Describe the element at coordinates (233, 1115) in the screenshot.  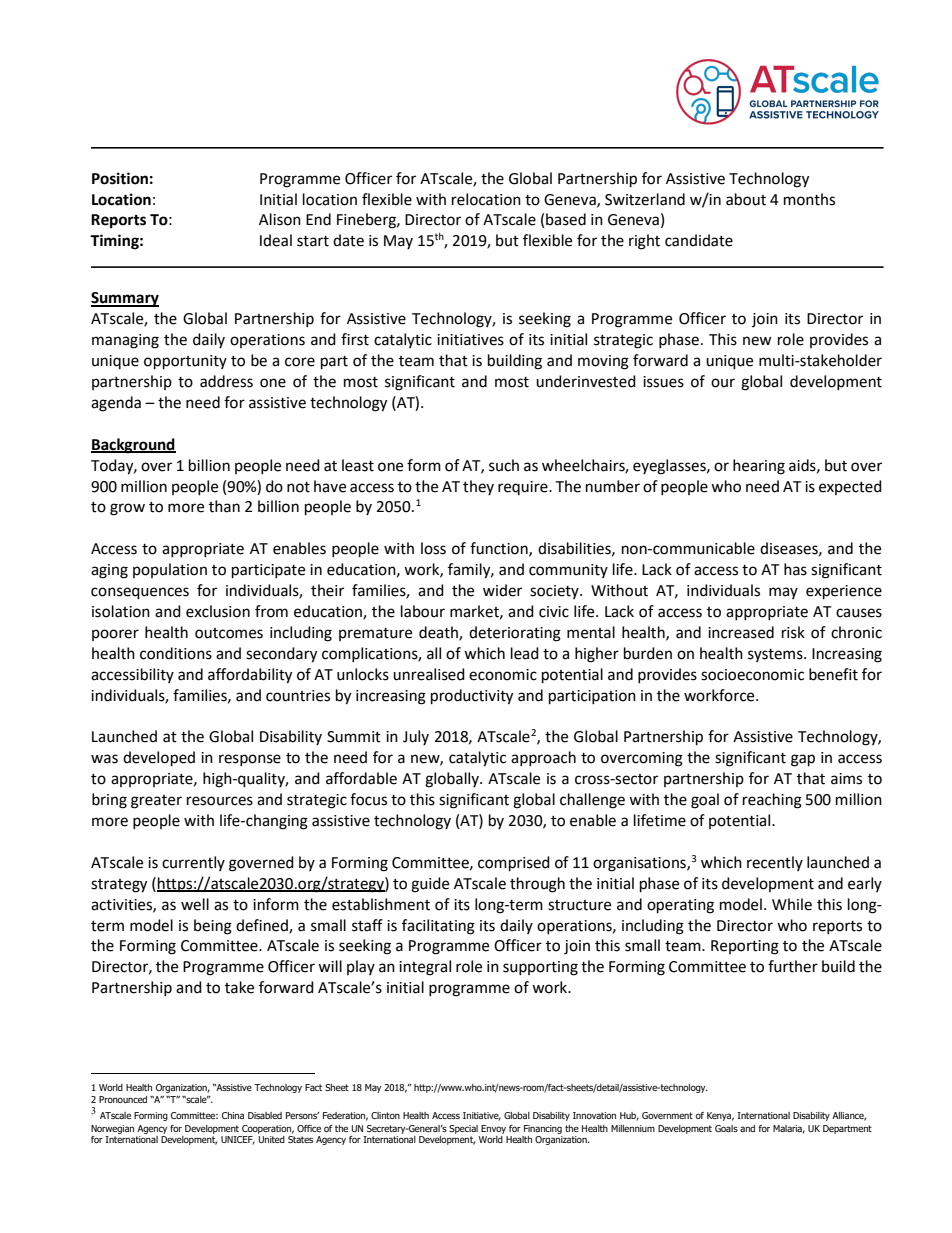
I see `China` at that location.
